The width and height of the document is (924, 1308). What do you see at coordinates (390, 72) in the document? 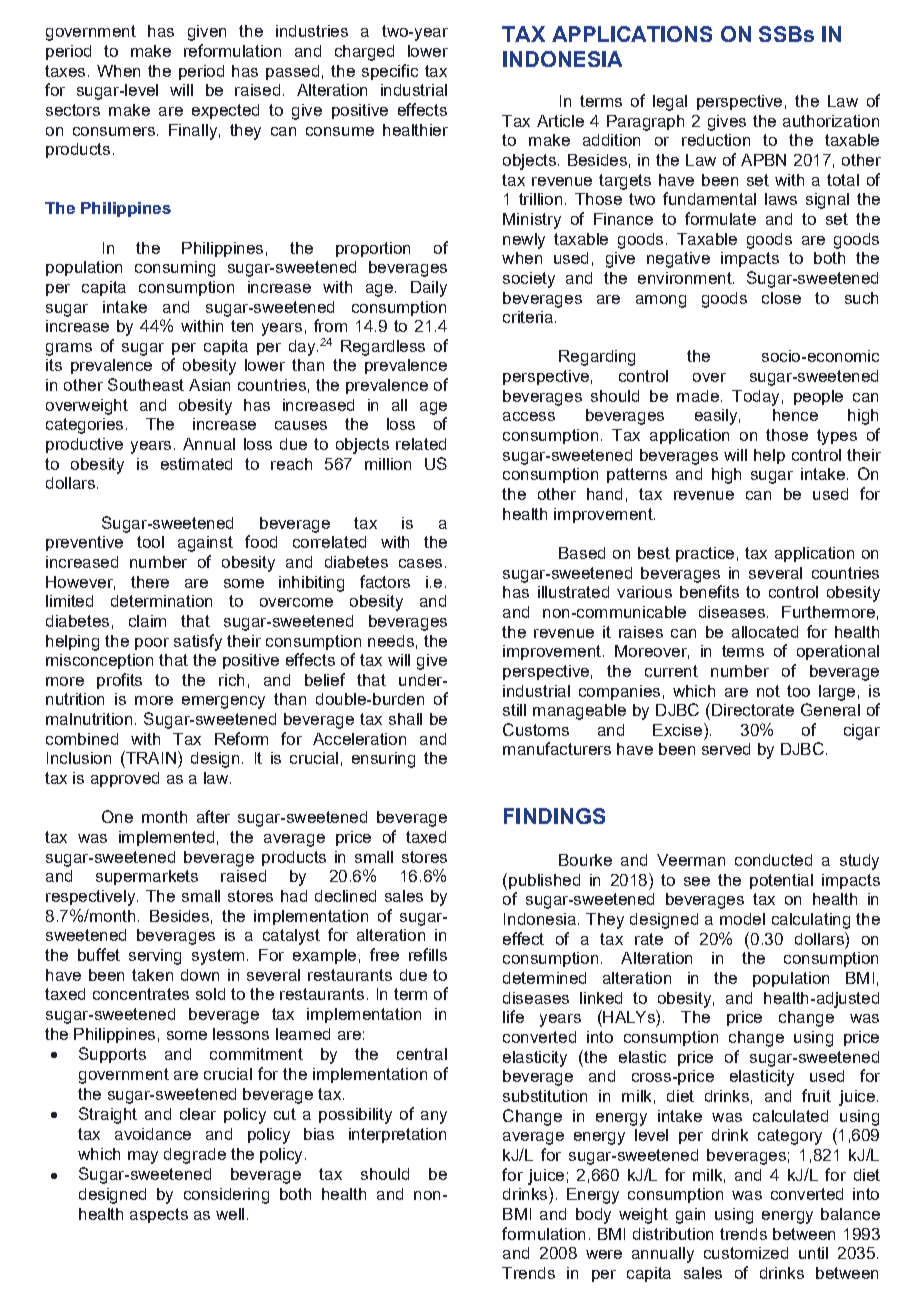
I see `specific` at bounding box center [390, 72].
